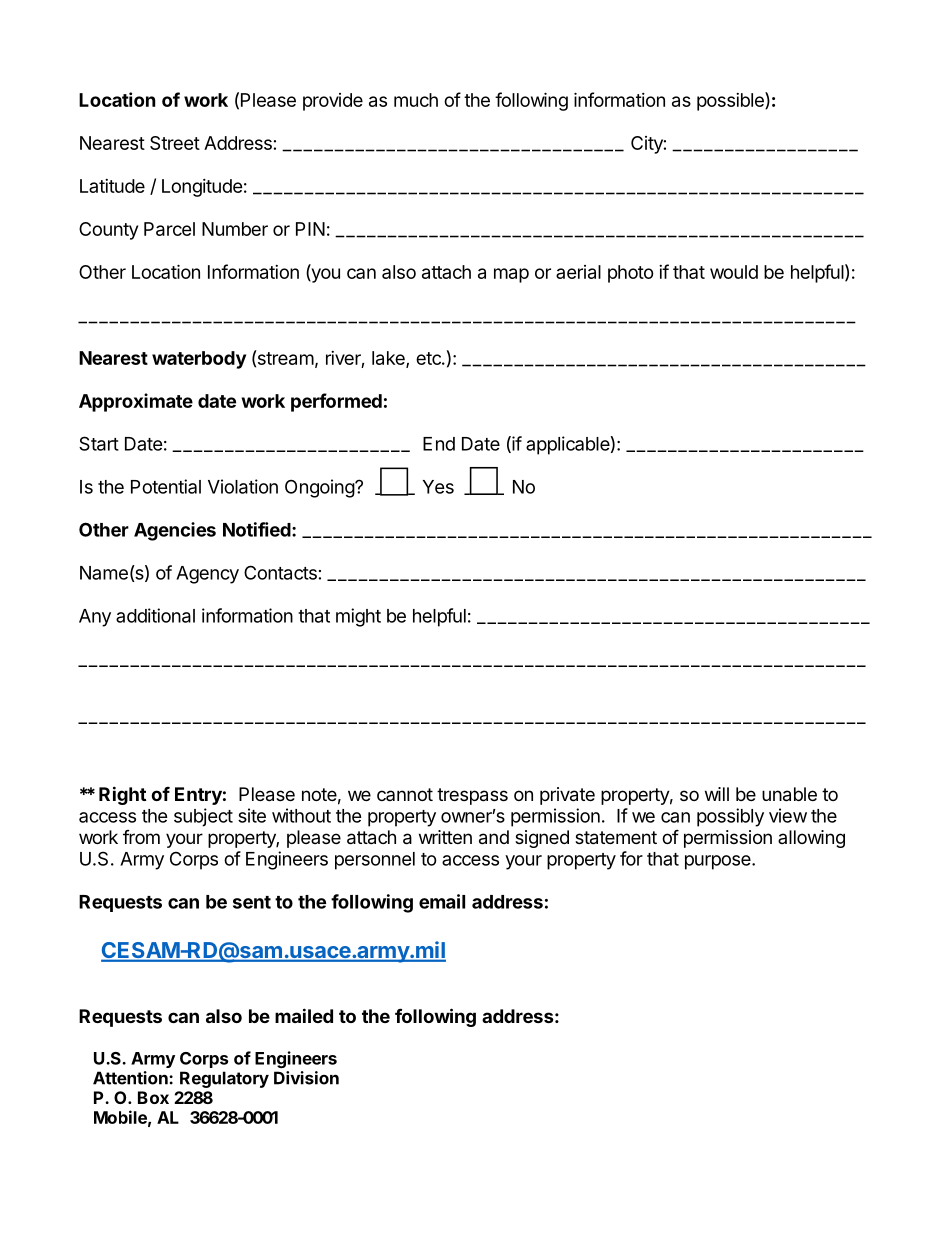  Describe the element at coordinates (734, 272) in the page. I see `would` at that location.
